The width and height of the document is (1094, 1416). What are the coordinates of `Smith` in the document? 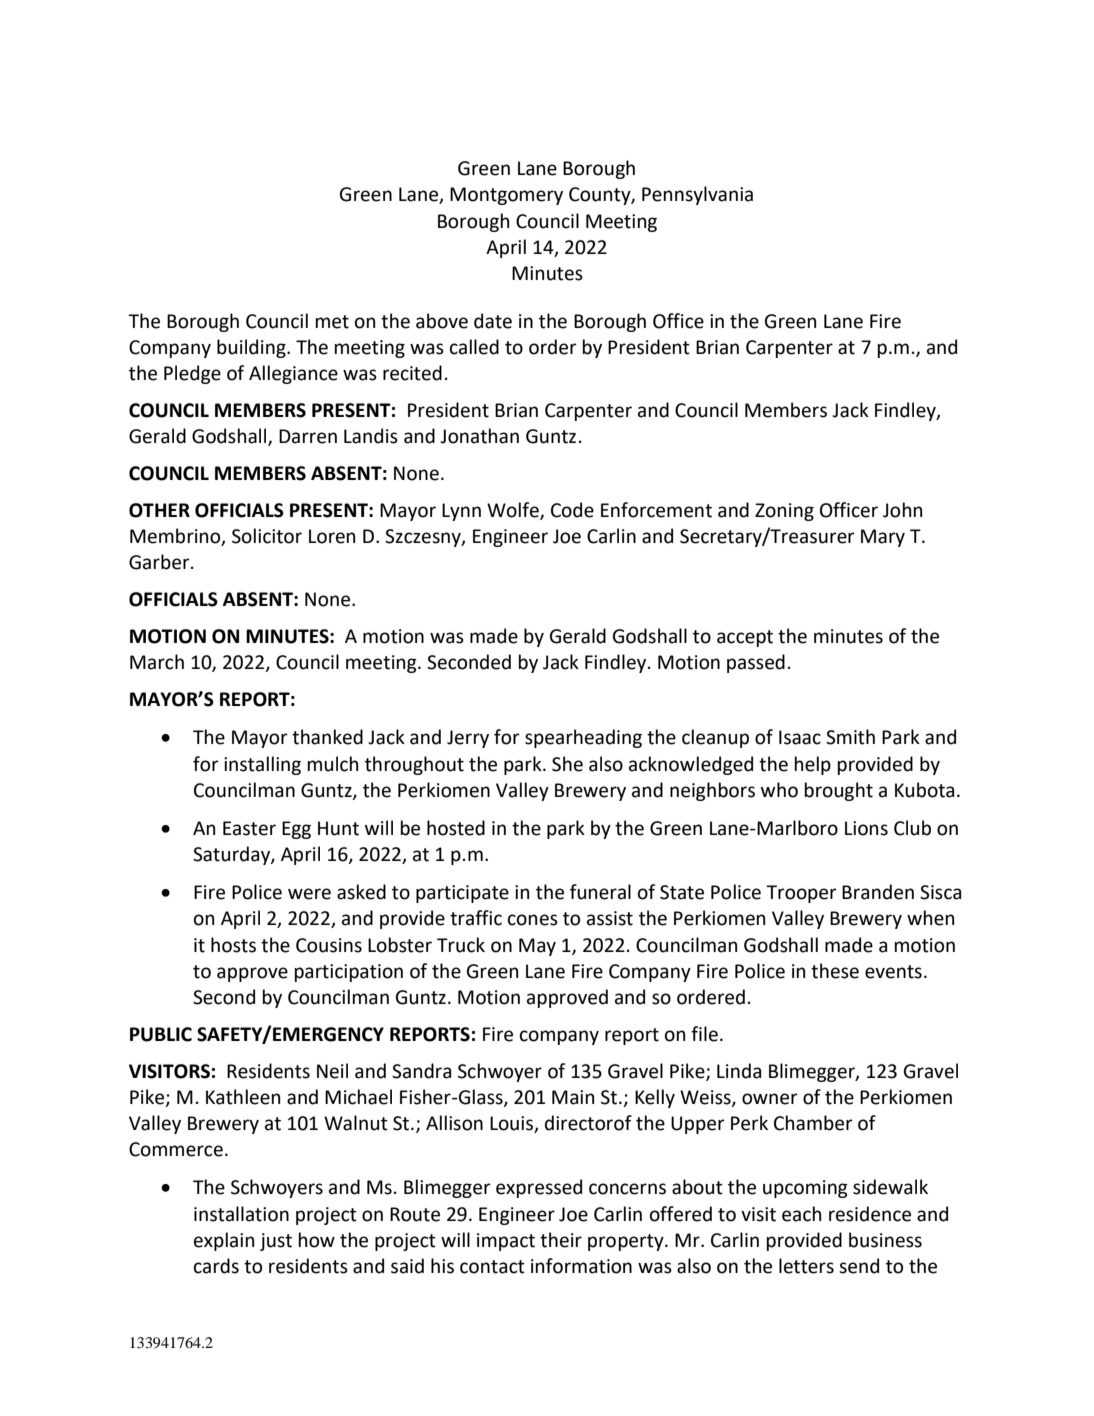 It's located at (850, 737).
